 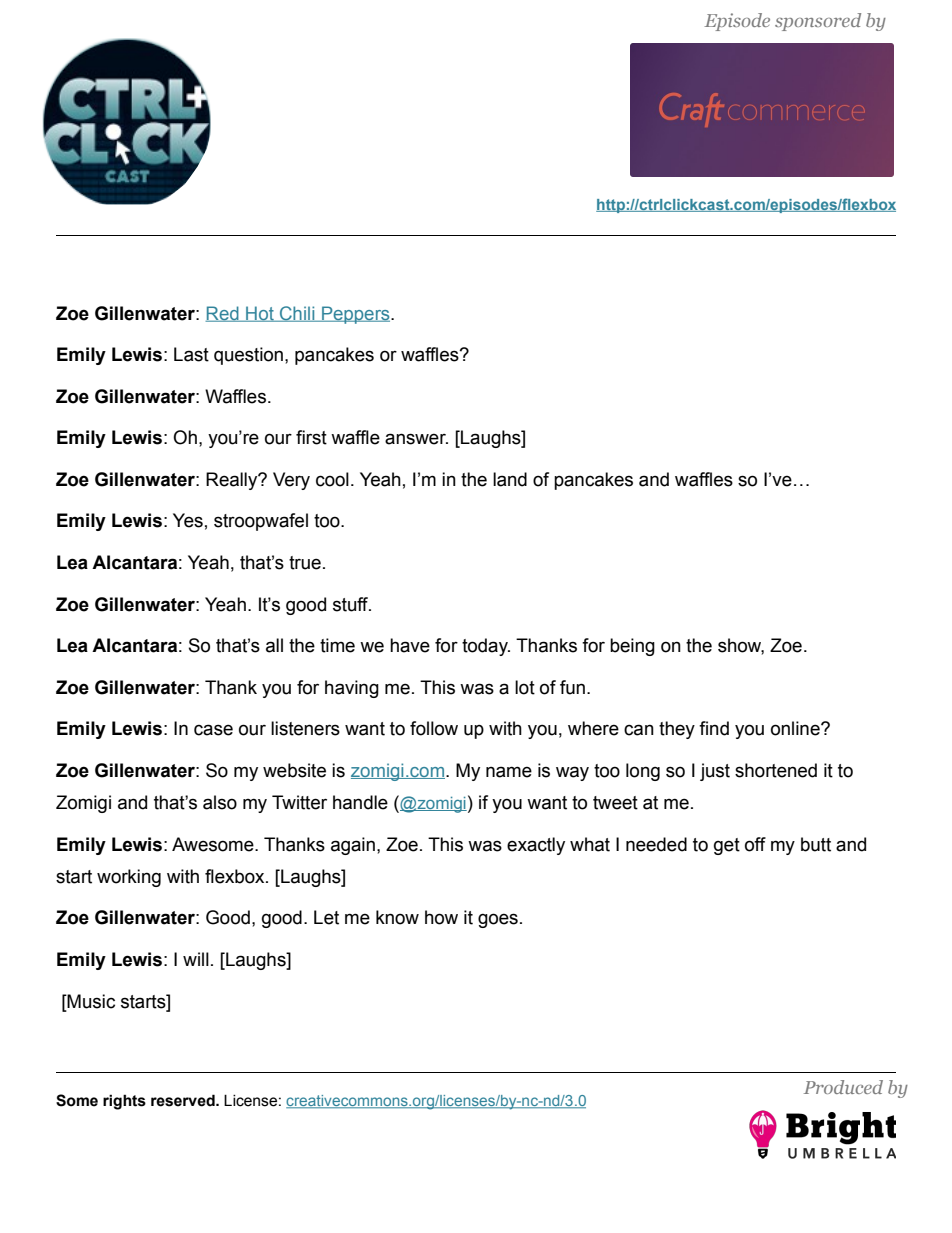 What do you see at coordinates (260, 314) in the page?
I see `Hot` at bounding box center [260, 314].
